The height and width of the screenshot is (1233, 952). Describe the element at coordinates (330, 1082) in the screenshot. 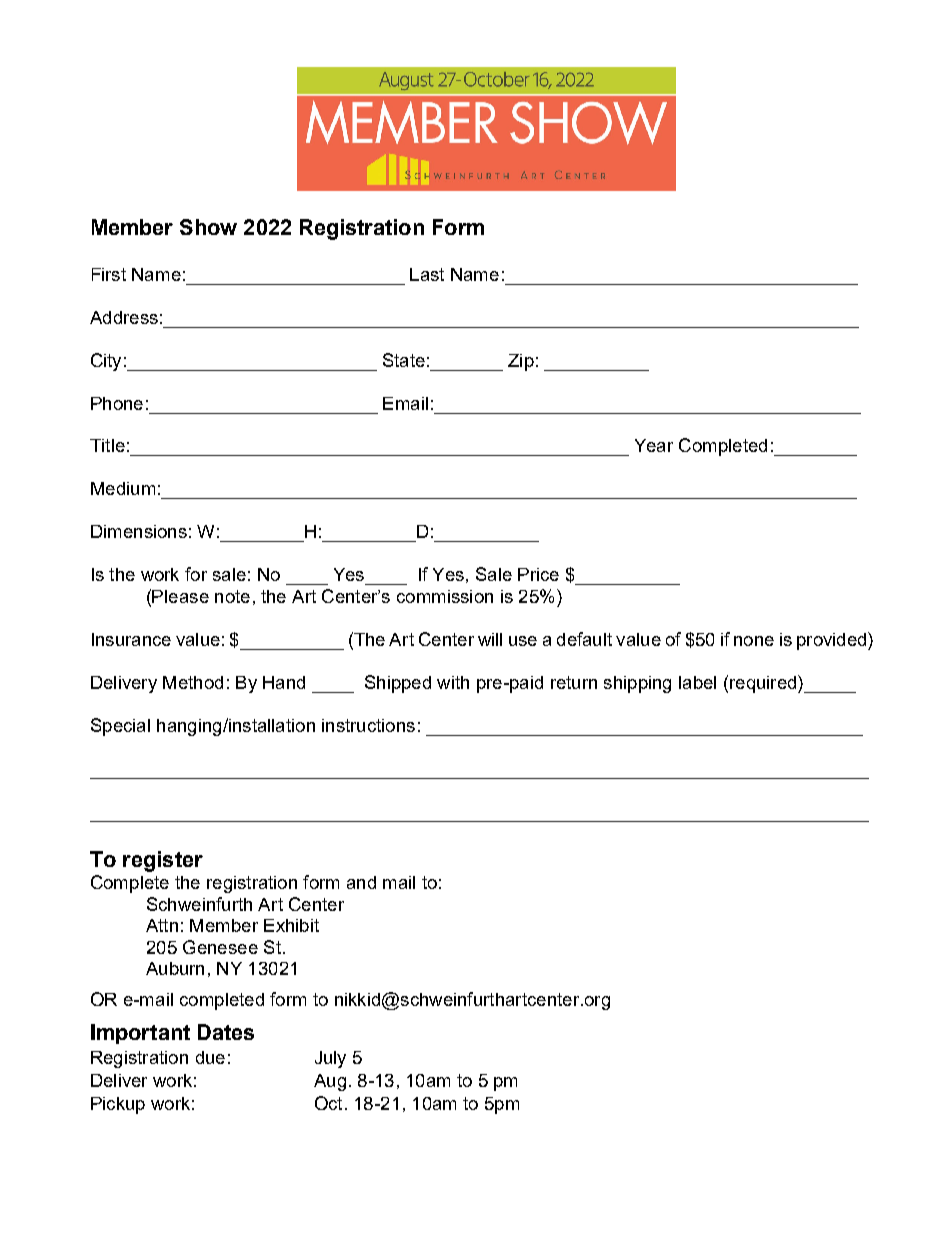

I see `Aug` at that location.
